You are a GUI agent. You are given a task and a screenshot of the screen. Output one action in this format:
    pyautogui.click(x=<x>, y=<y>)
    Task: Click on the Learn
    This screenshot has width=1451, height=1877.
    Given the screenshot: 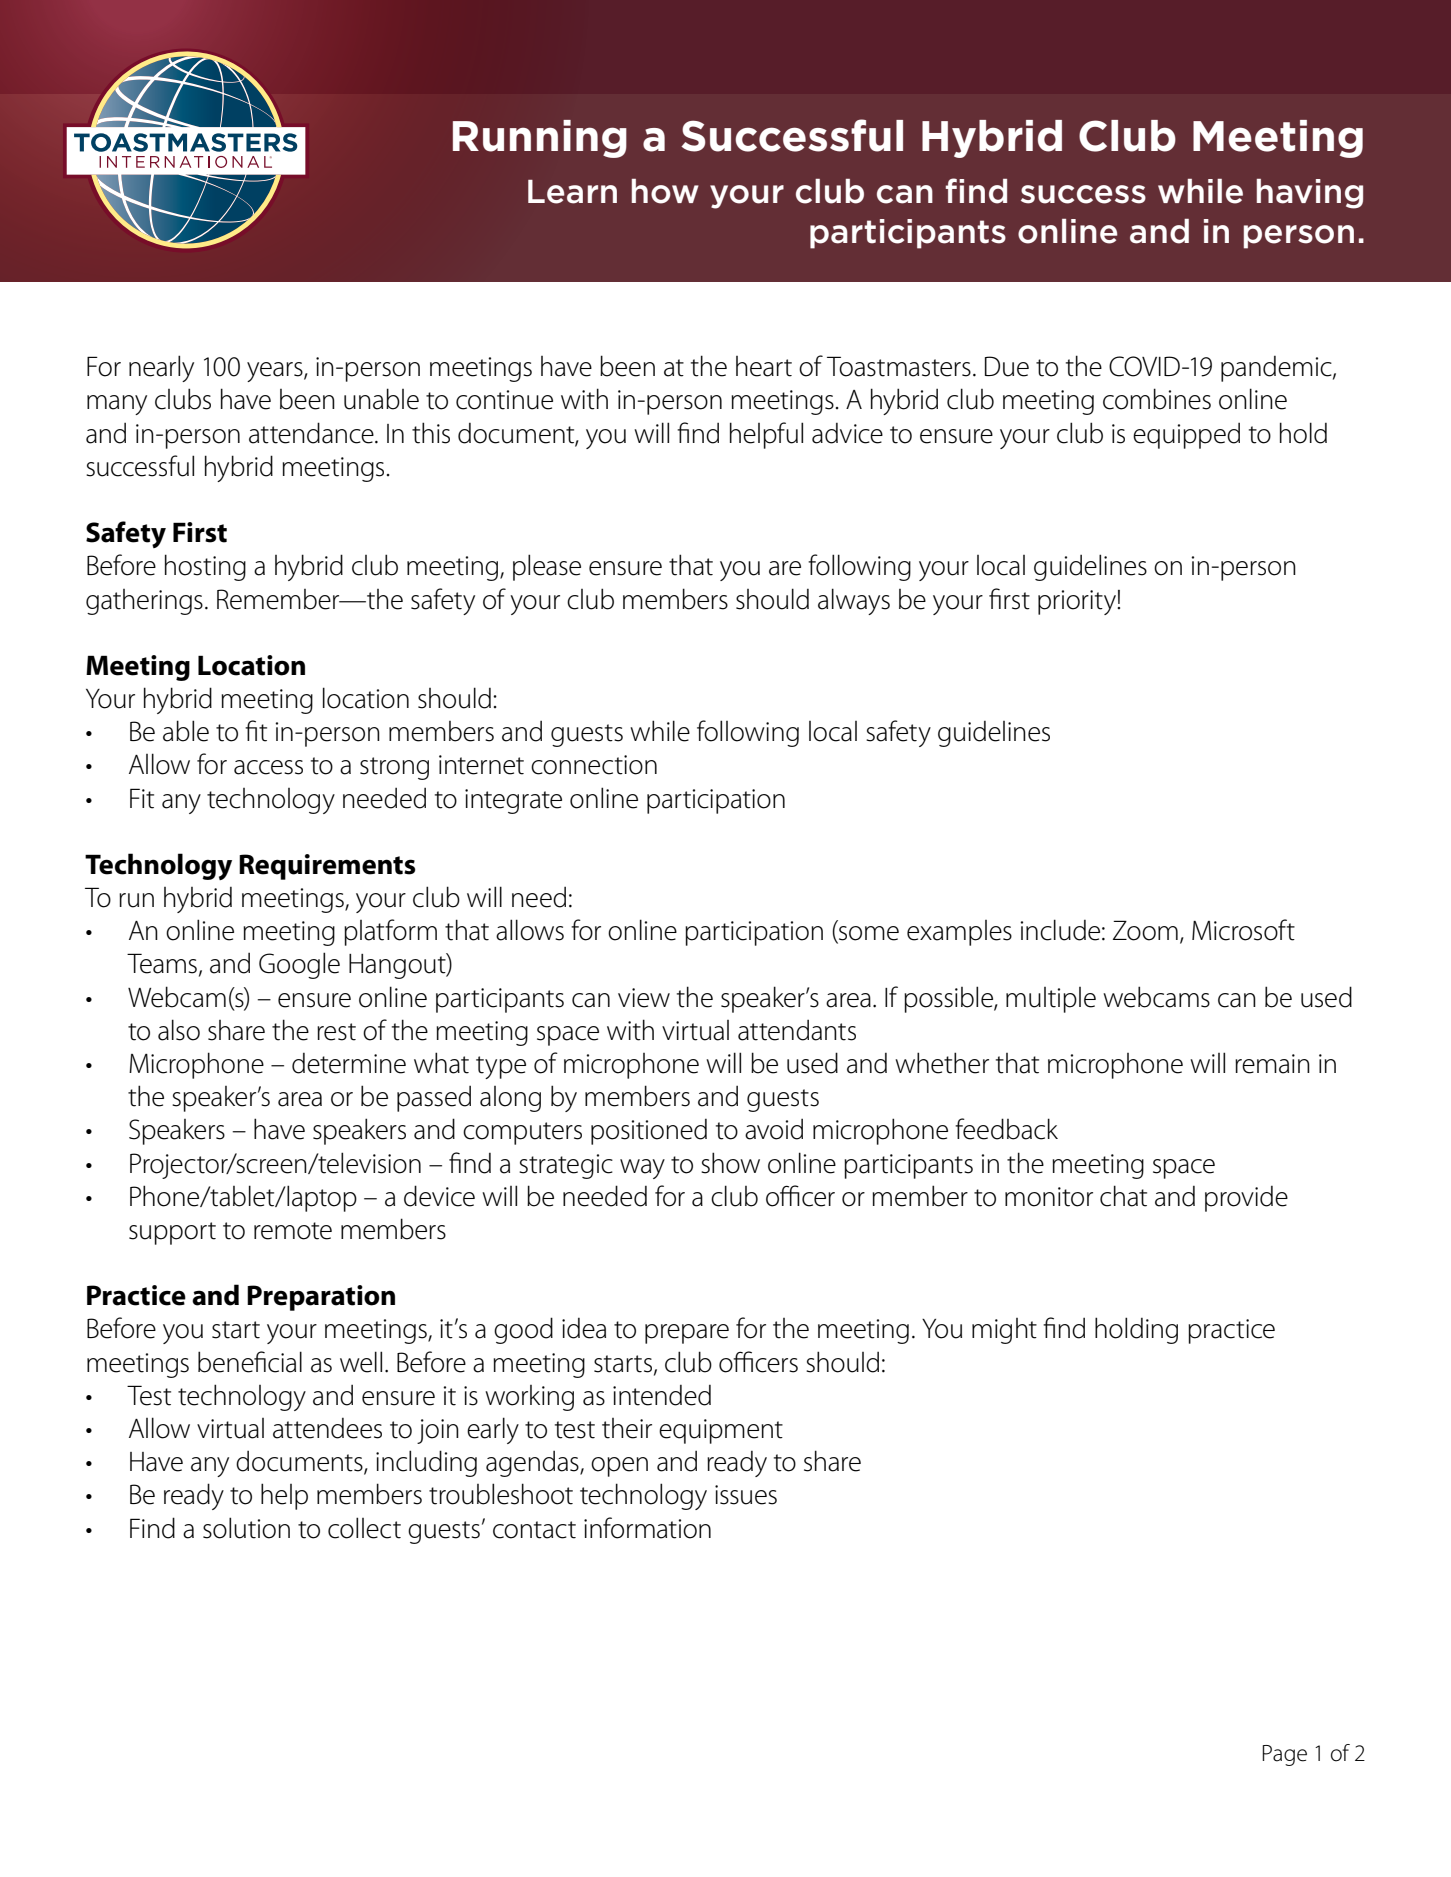 What is the action you would take?
    pyautogui.click(x=572, y=192)
